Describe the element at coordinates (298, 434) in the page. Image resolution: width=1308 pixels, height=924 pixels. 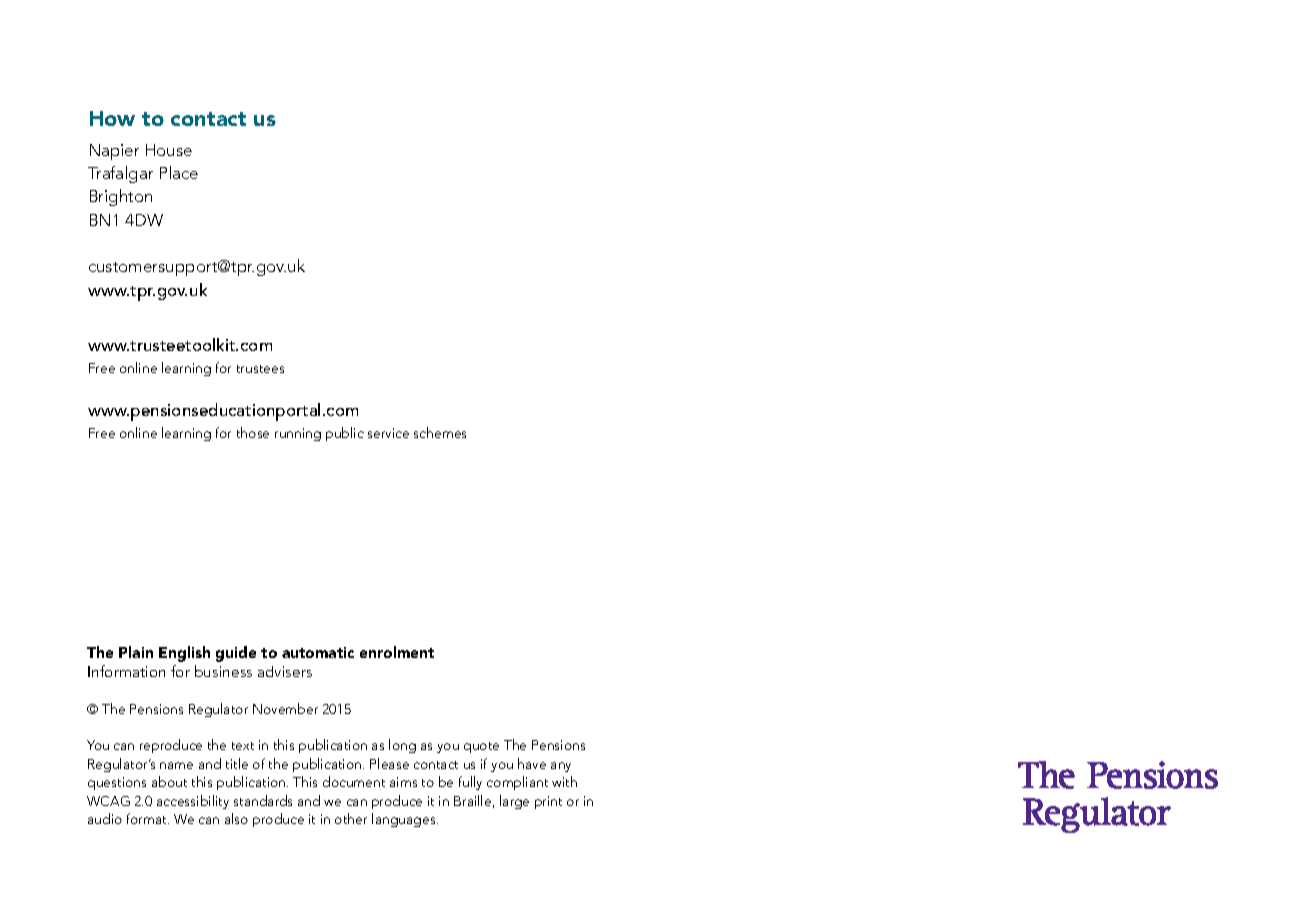
I see `running` at that location.
